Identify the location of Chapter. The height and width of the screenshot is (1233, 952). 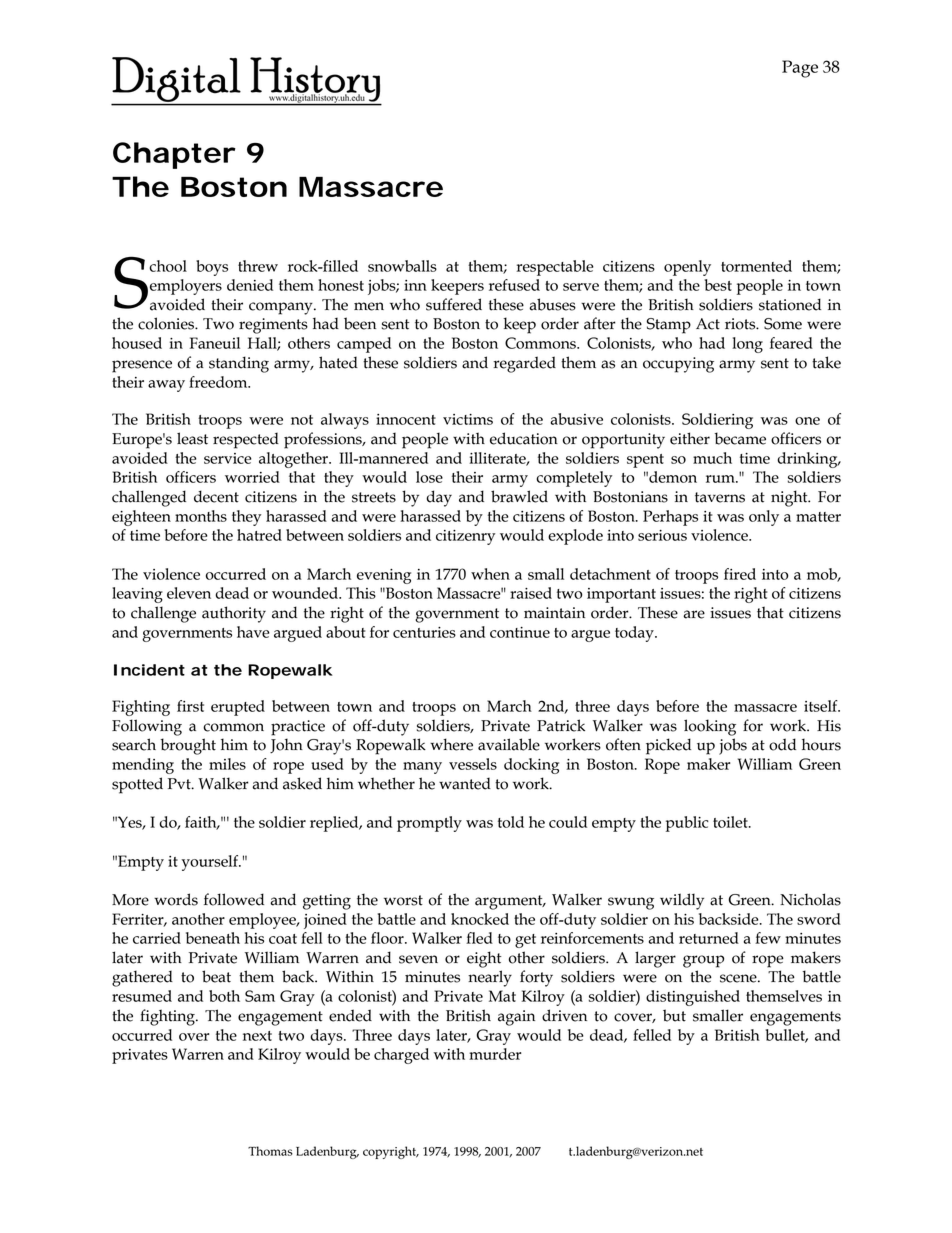
(174, 155).
